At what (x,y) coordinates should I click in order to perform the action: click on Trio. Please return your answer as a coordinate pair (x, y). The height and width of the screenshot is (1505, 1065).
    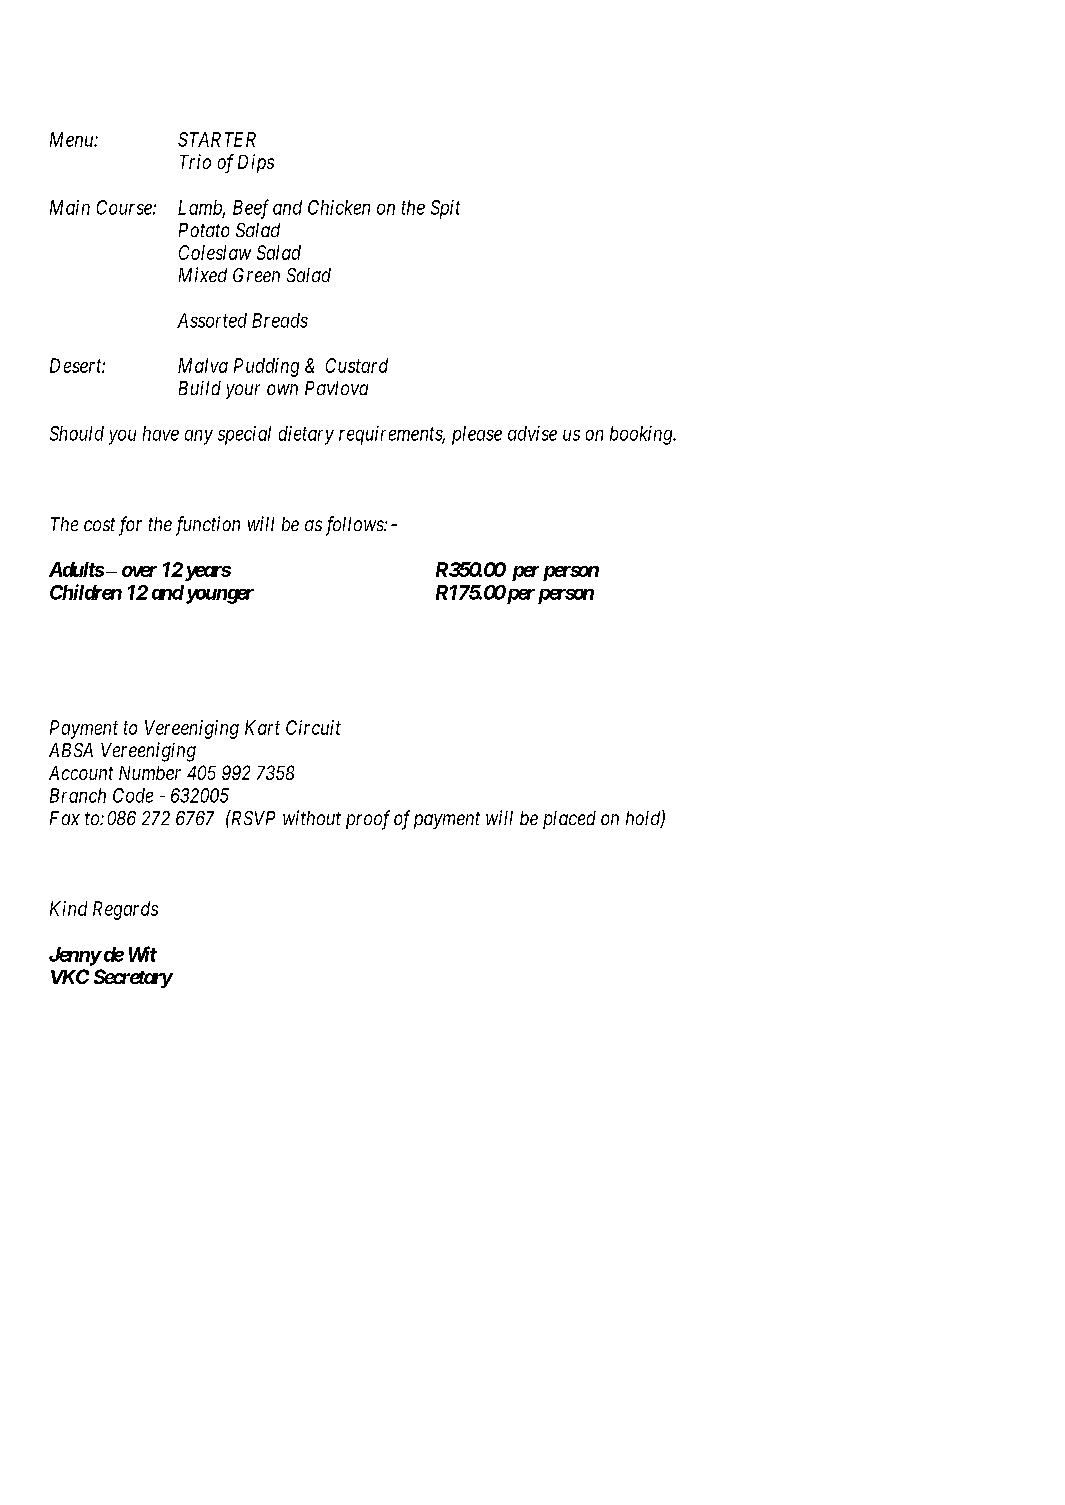
    Looking at the image, I should click on (195, 161).
